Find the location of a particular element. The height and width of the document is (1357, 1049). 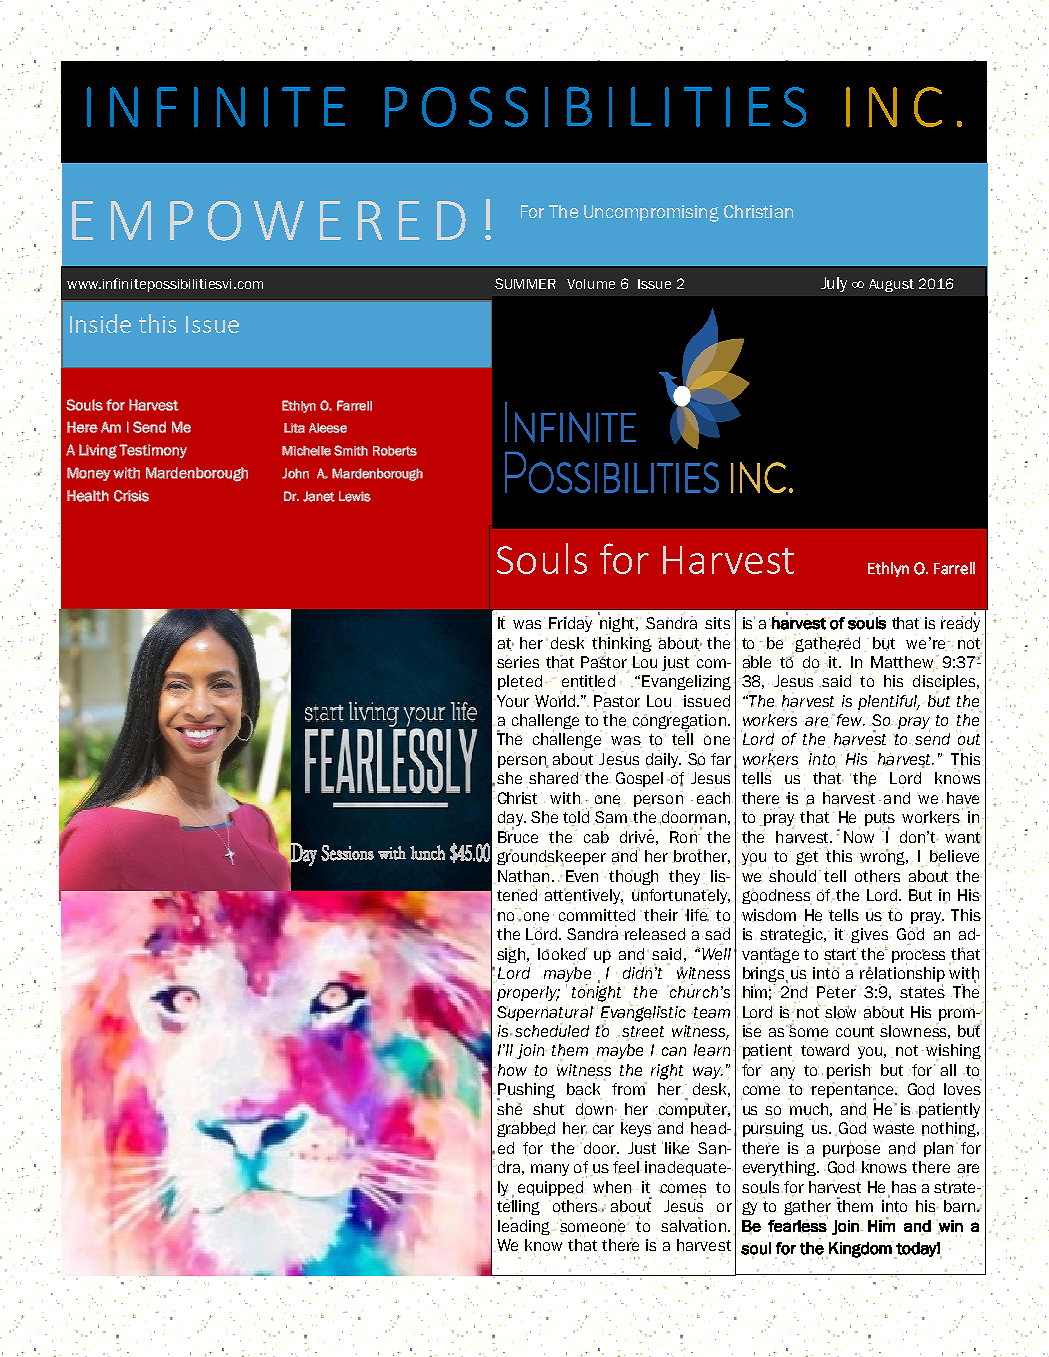

series is located at coordinates (517, 662).
